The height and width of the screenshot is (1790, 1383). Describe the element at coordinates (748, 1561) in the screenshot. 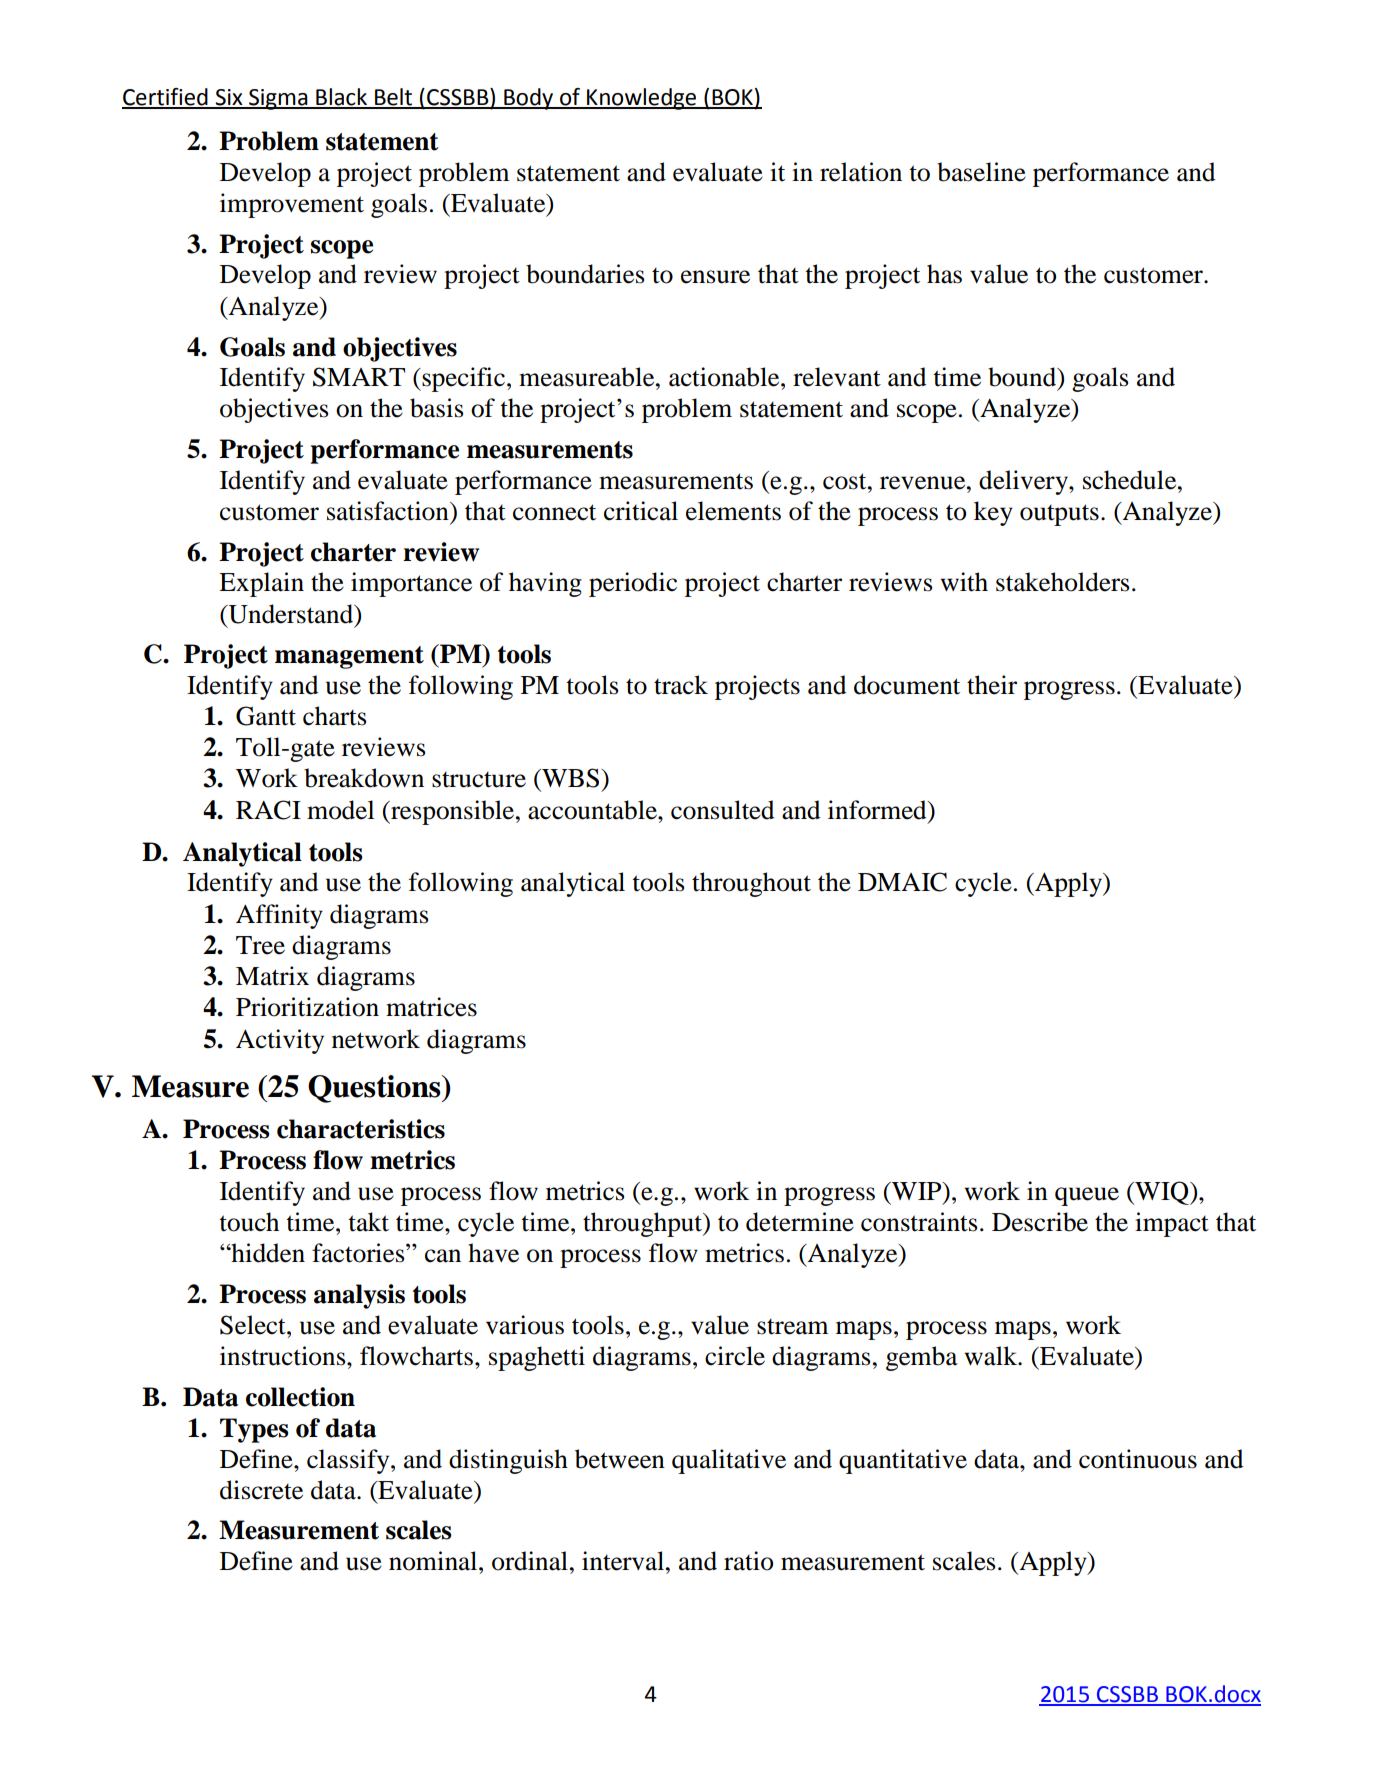

I see `ratio` at that location.
